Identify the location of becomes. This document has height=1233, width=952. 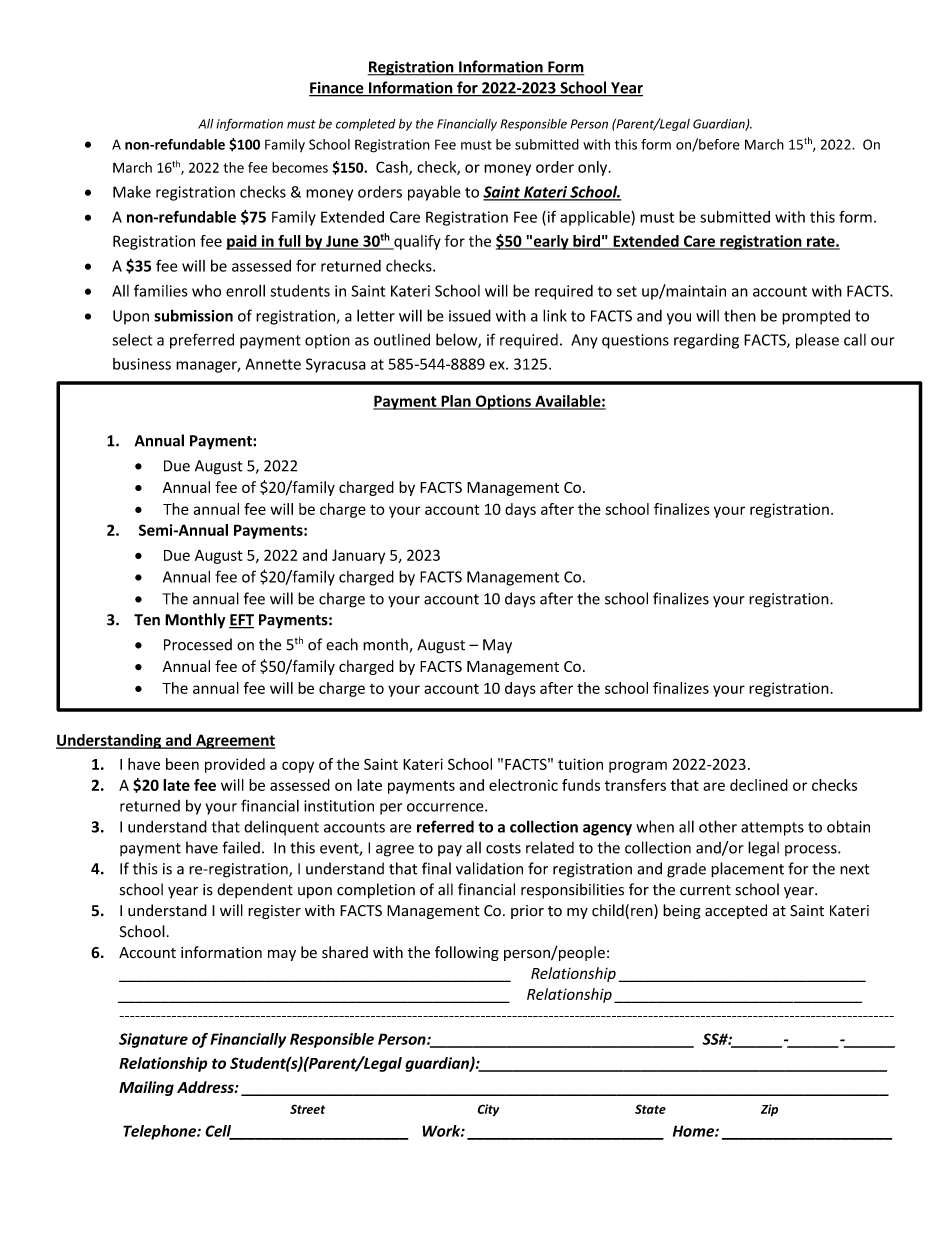
(300, 167).
